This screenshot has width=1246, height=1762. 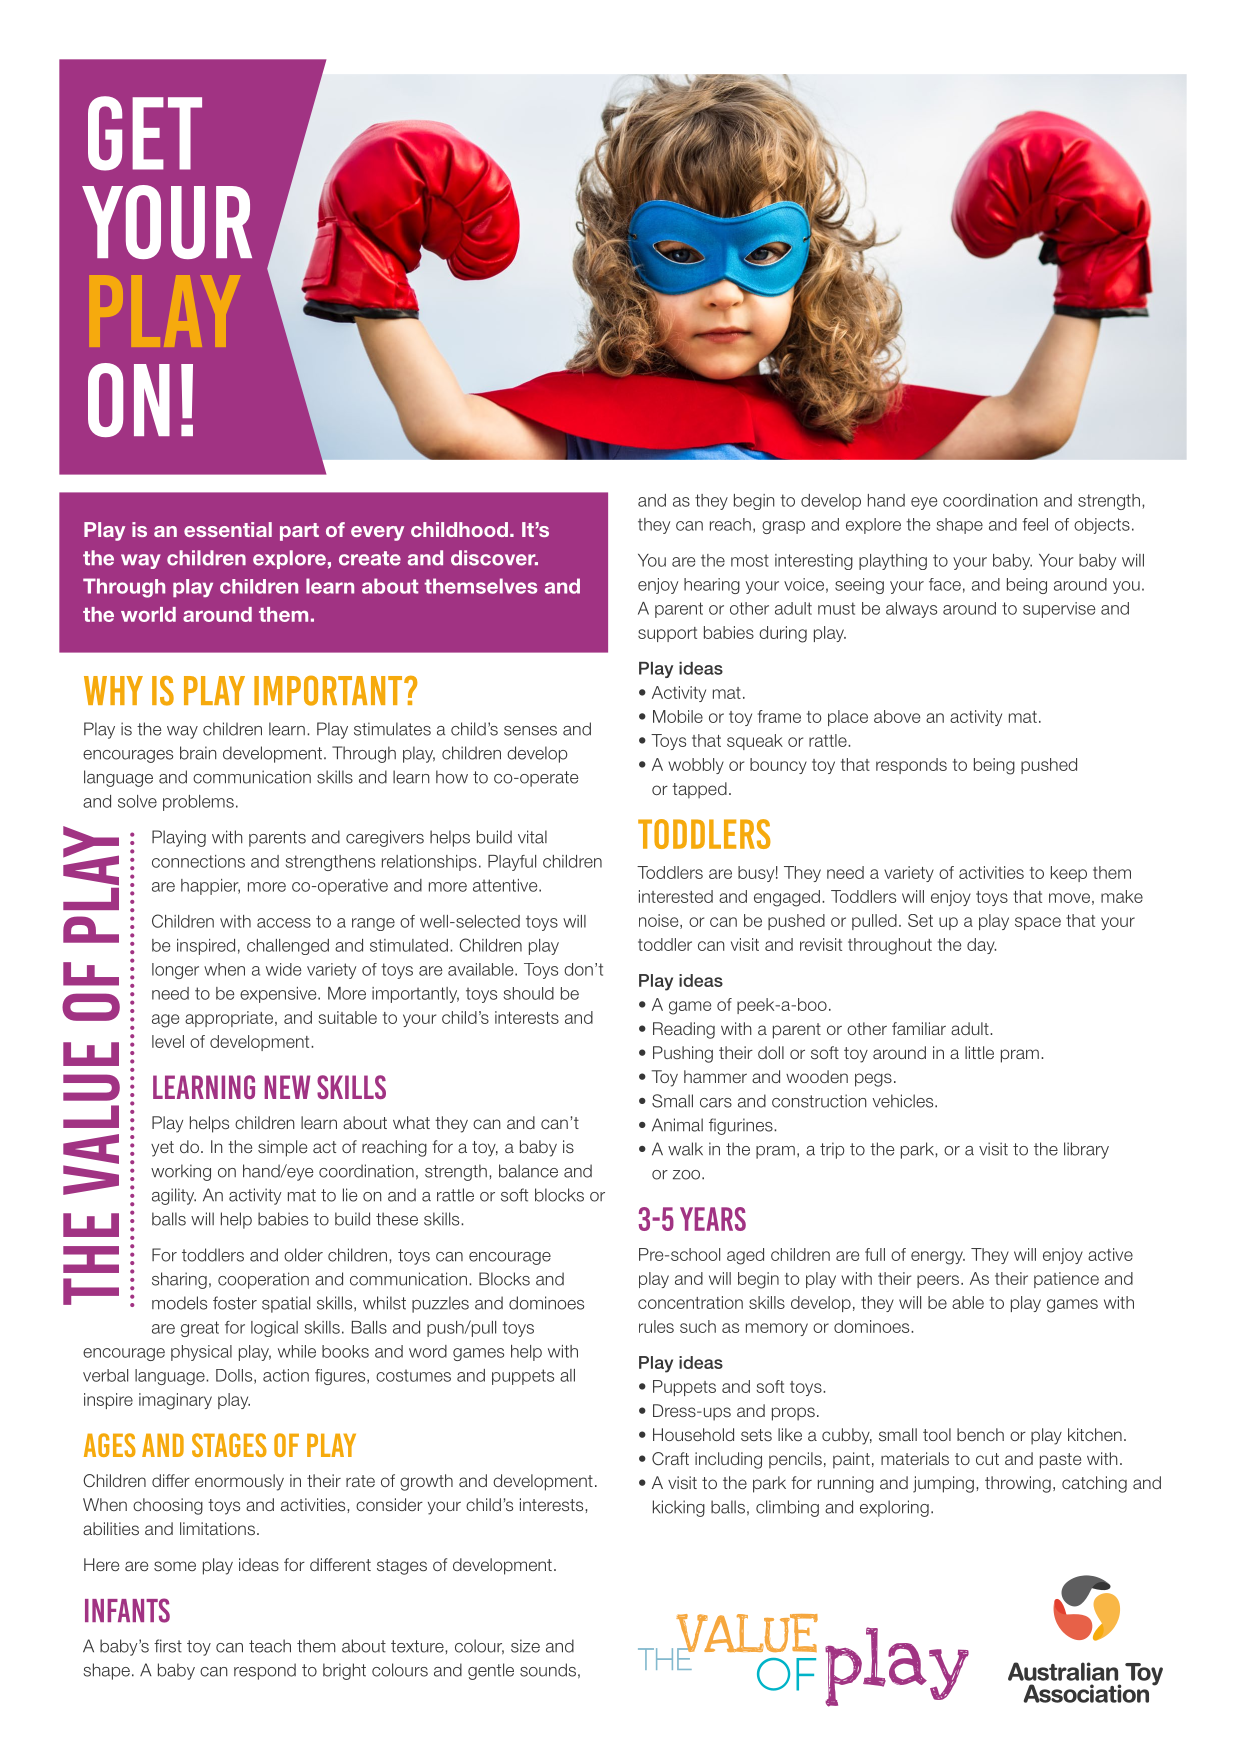 I want to click on support, so click(x=667, y=634).
